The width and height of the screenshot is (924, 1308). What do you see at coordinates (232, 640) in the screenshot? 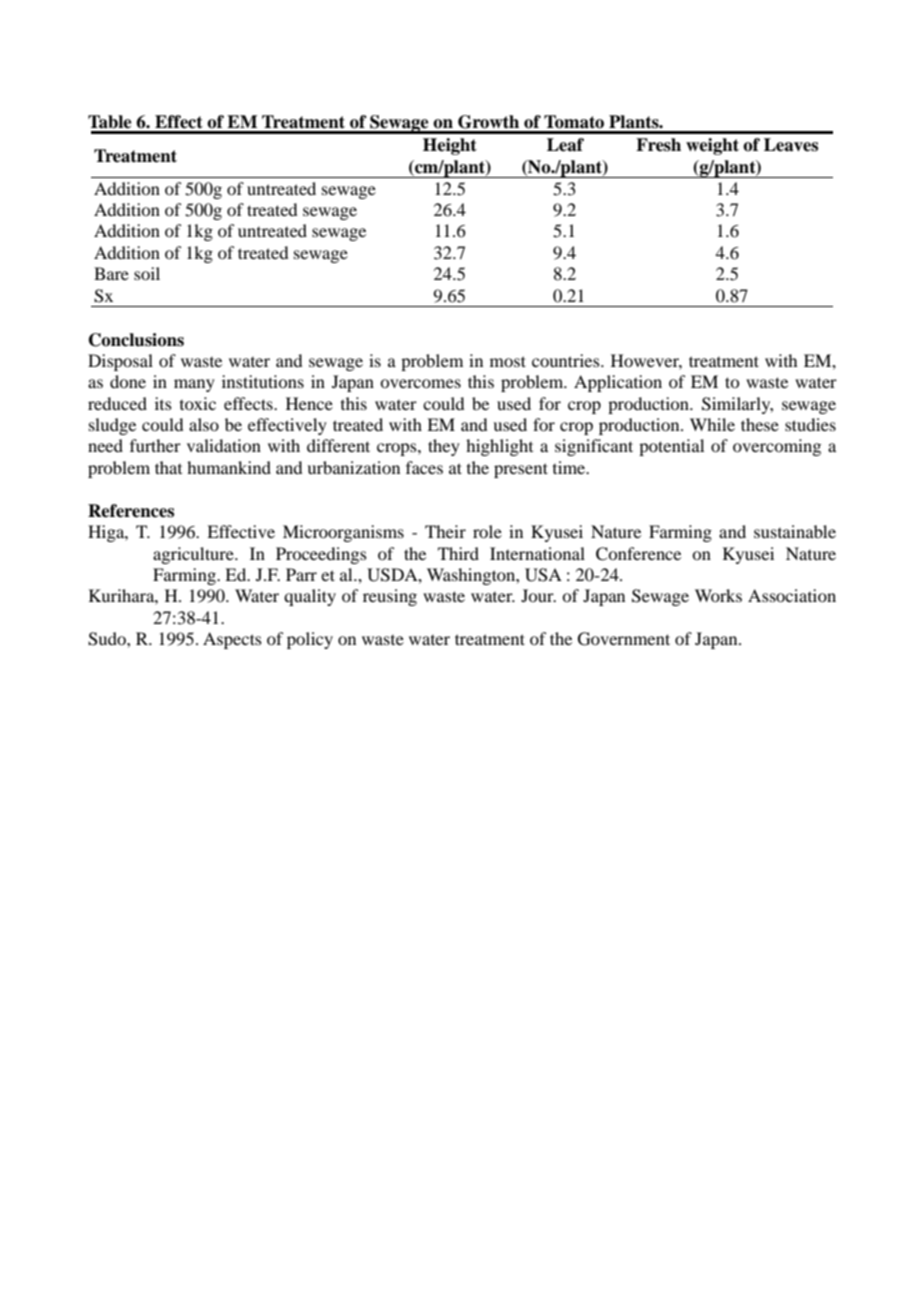
I see `Aspects` at bounding box center [232, 640].
